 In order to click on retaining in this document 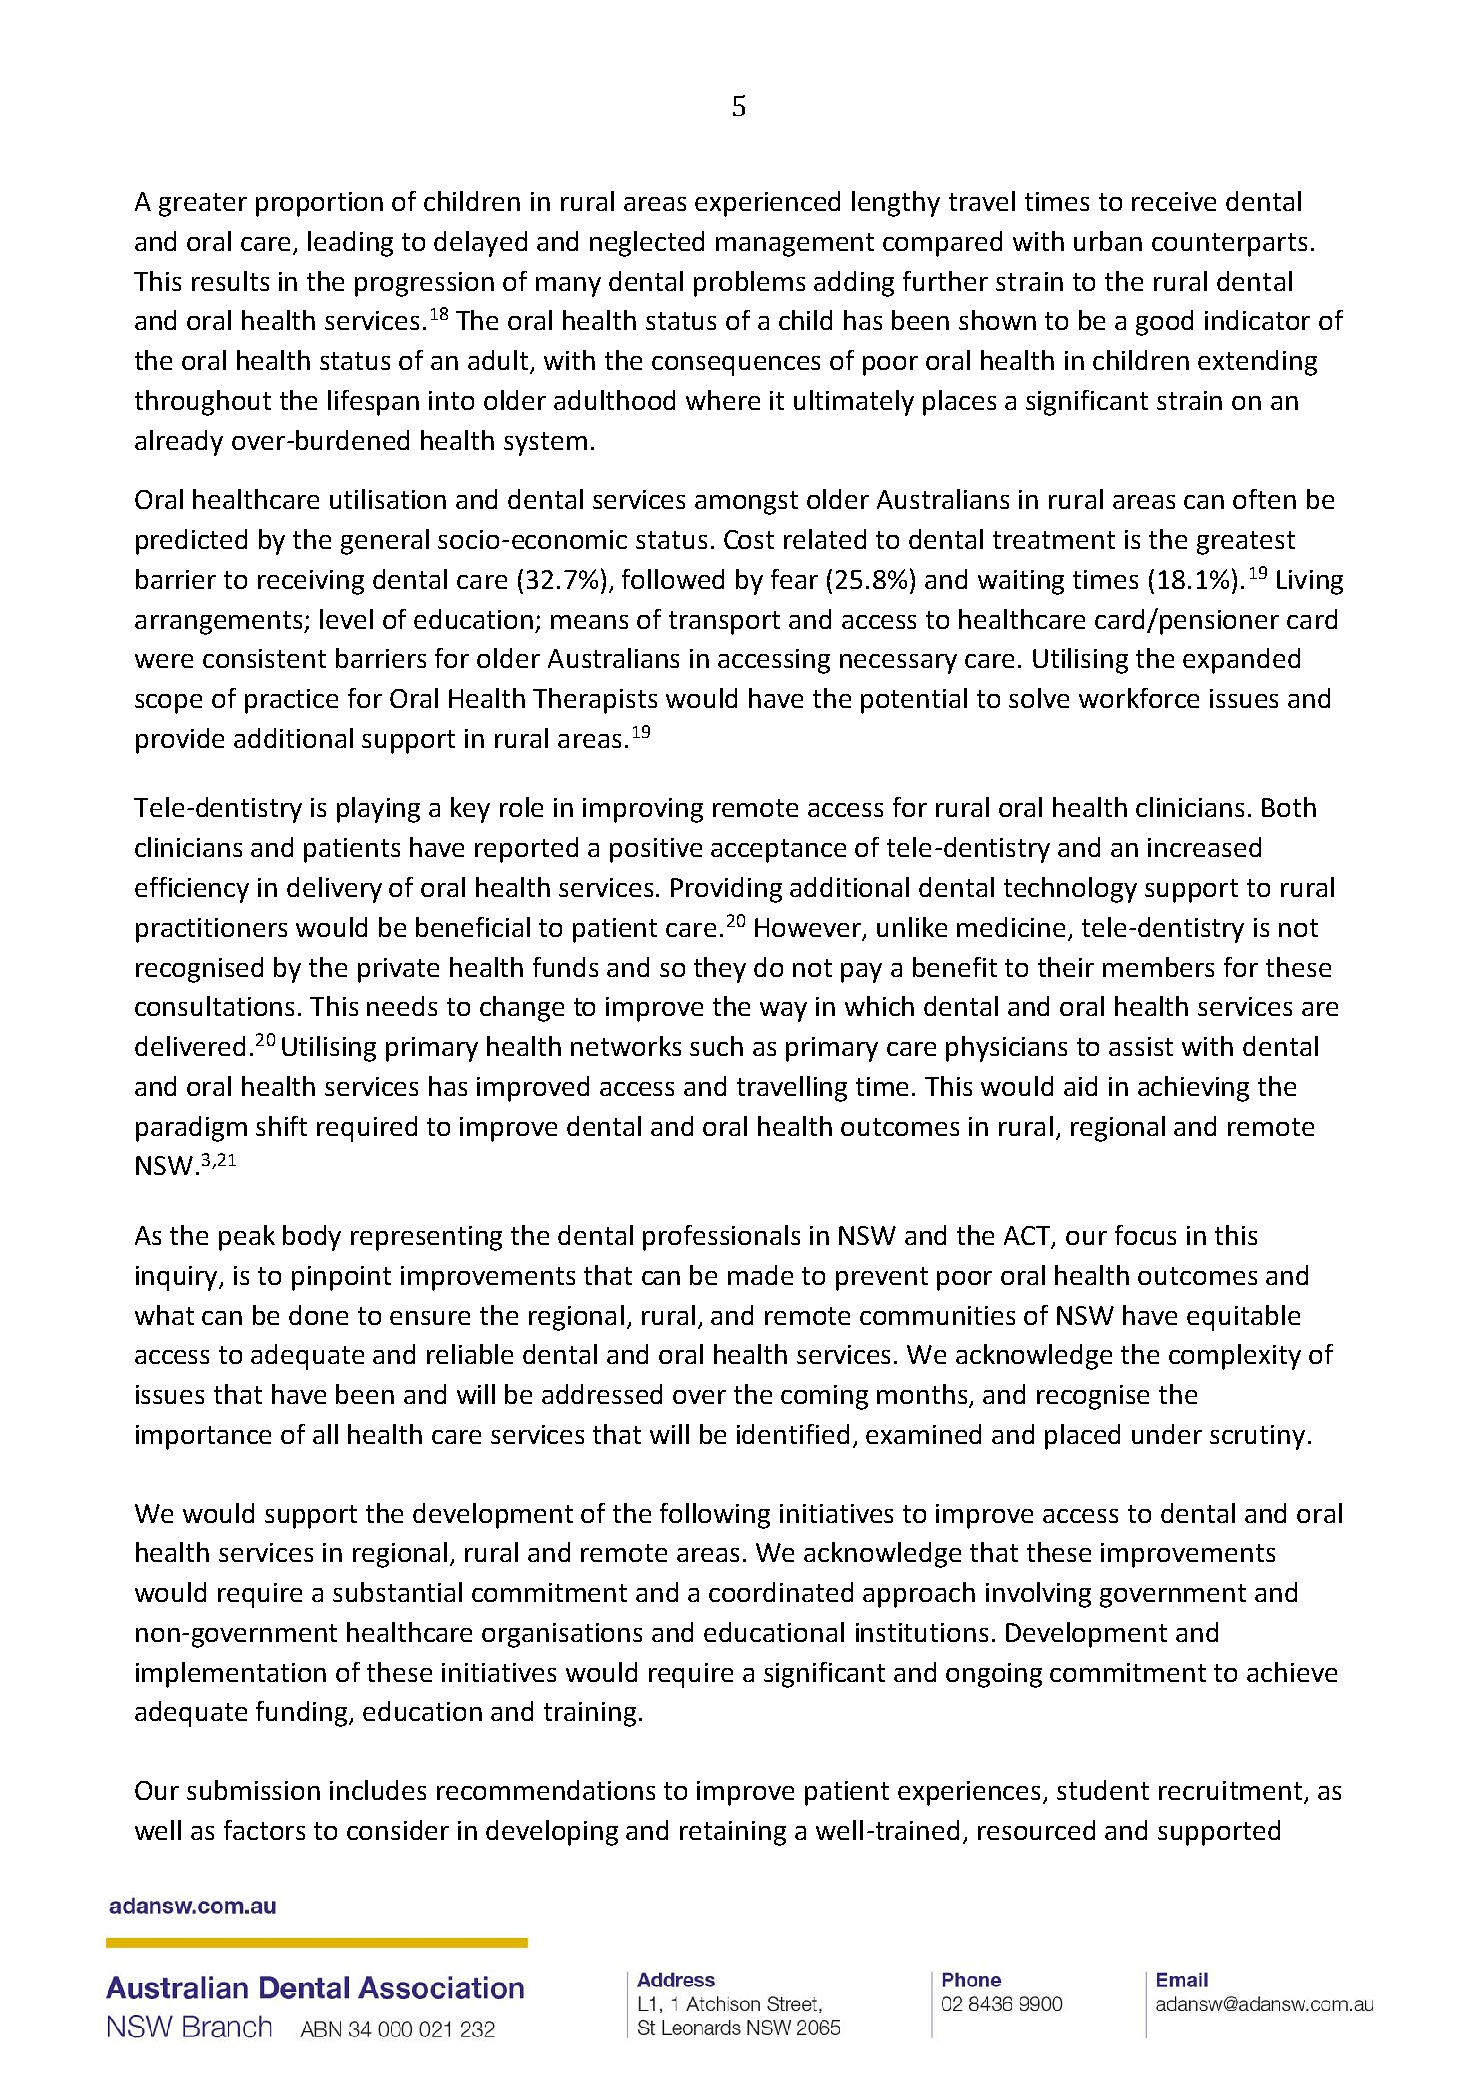, I will do `click(733, 1833)`.
